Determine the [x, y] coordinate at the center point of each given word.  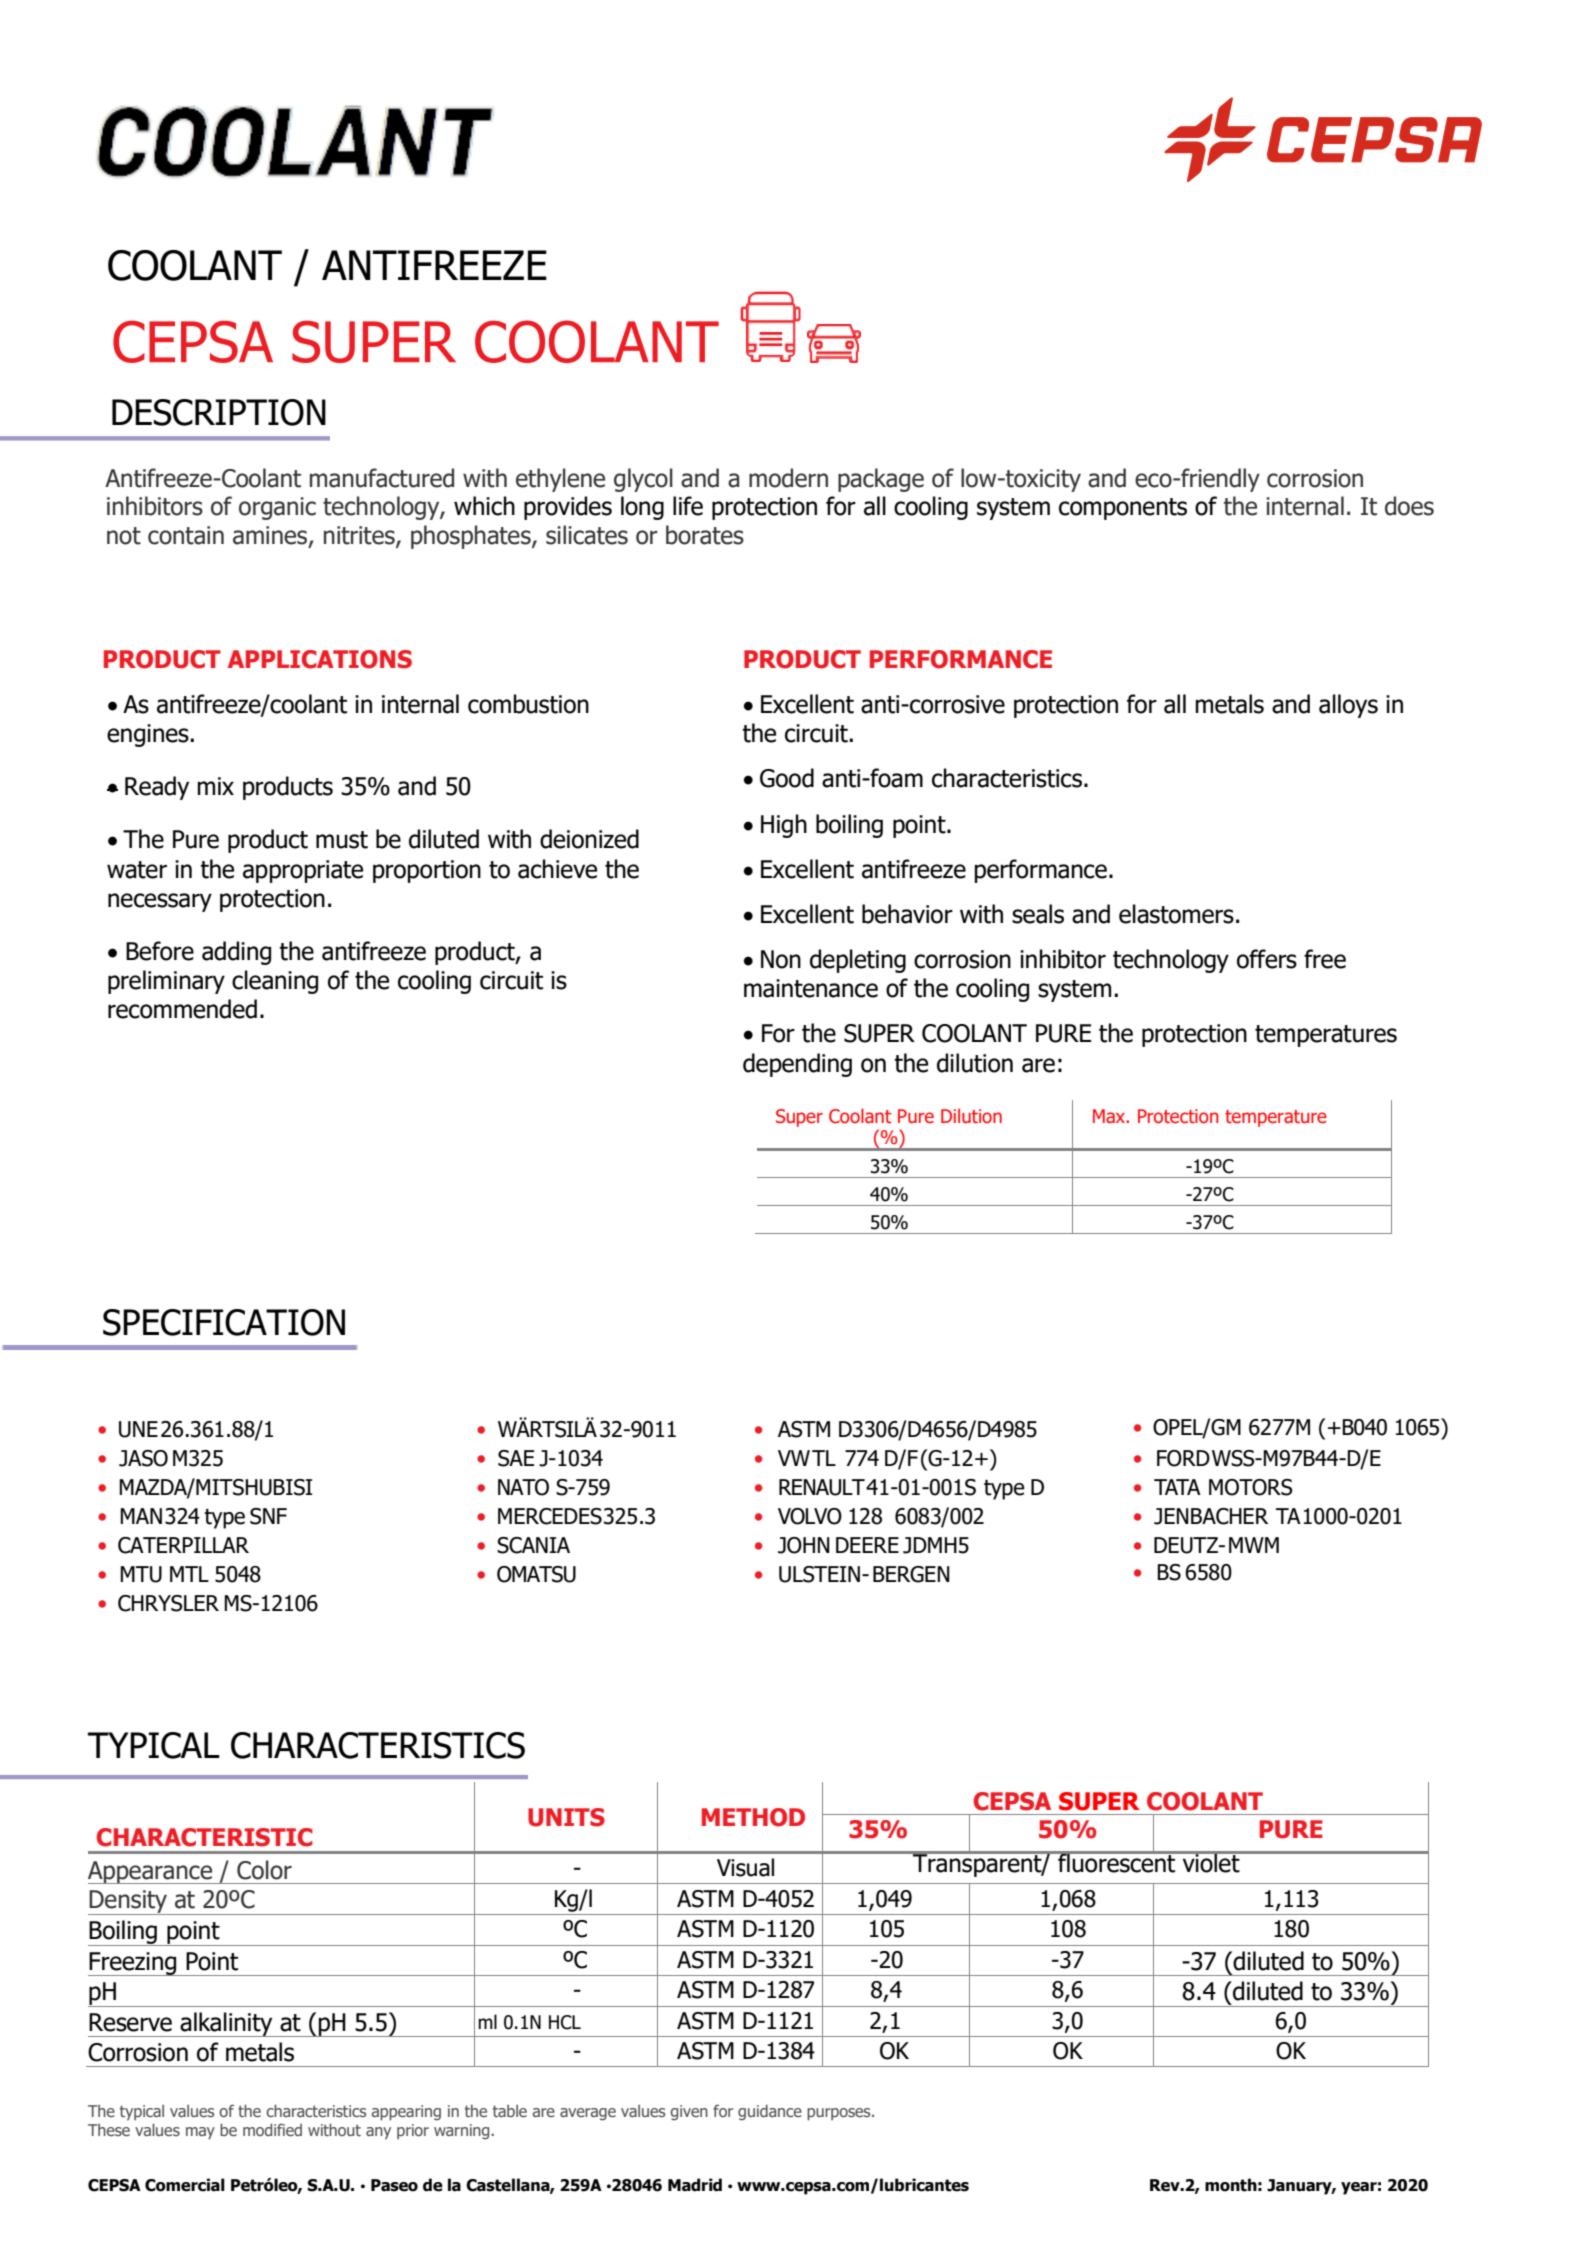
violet [1211, 1862]
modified [272, 2129]
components [1123, 509]
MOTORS [1251, 1487]
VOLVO [810, 1516]
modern [788, 478]
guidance [770, 2112]
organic [277, 508]
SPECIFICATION [224, 1322]
